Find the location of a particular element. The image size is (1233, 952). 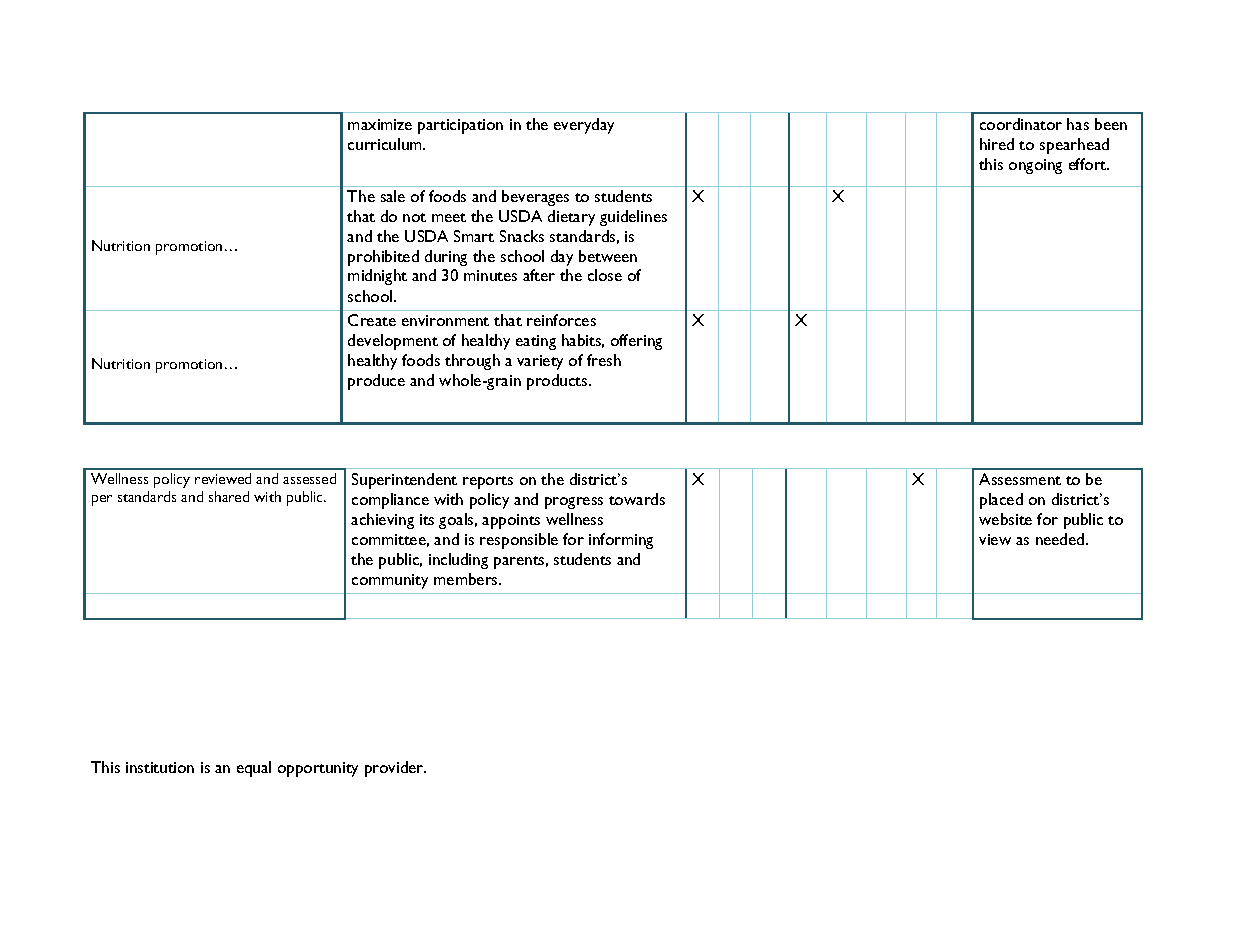

informing is located at coordinates (621, 541).
